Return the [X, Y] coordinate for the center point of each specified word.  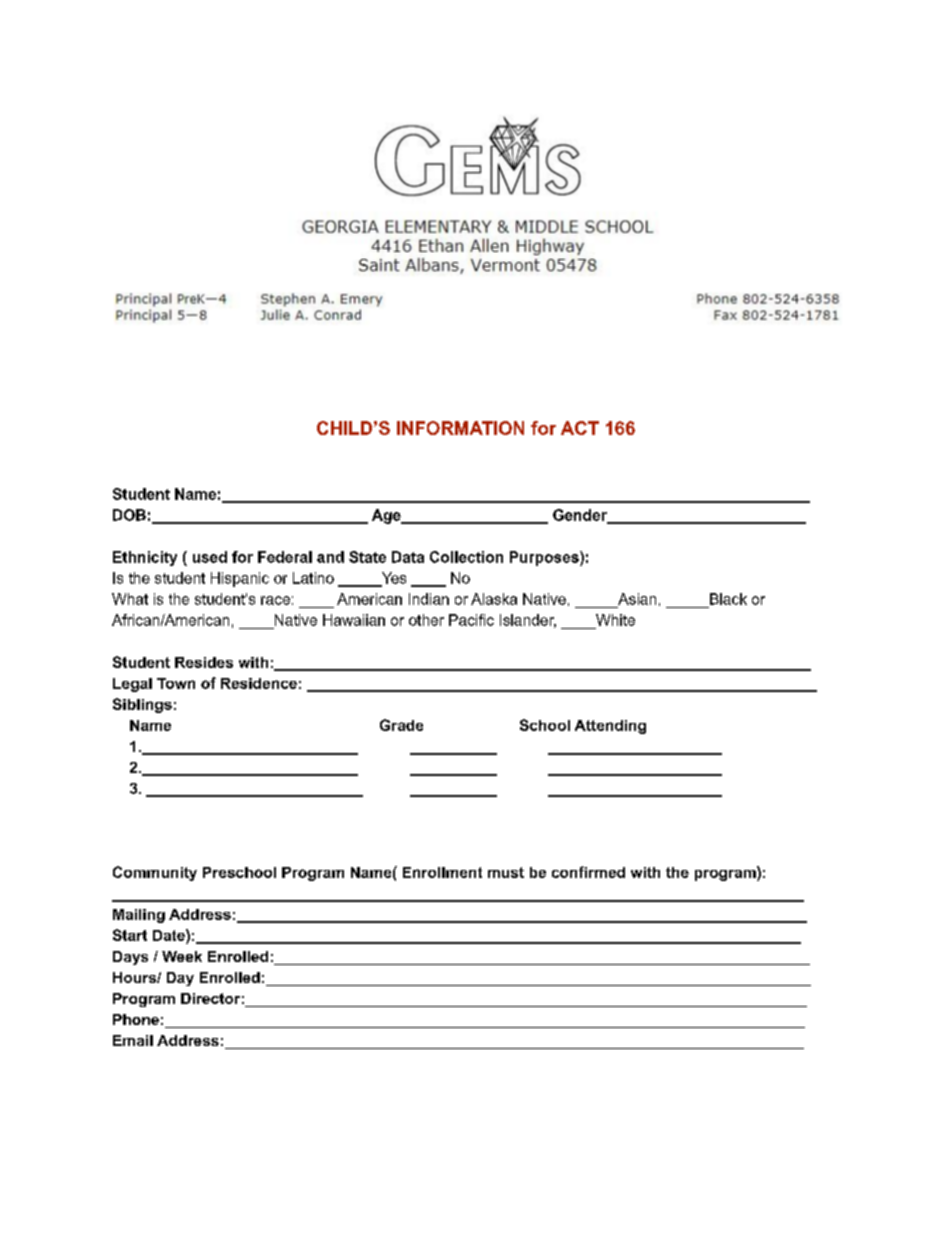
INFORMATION [460, 428]
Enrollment [442, 872]
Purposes [545, 558]
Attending [610, 727]
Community [155, 873]
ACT [580, 428]
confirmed [588, 872]
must [506, 872]
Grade [401, 725]
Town [176, 683]
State [367, 557]
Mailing [139, 916]
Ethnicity [145, 558]
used [210, 557]
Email [133, 1040]
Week [182, 956]
